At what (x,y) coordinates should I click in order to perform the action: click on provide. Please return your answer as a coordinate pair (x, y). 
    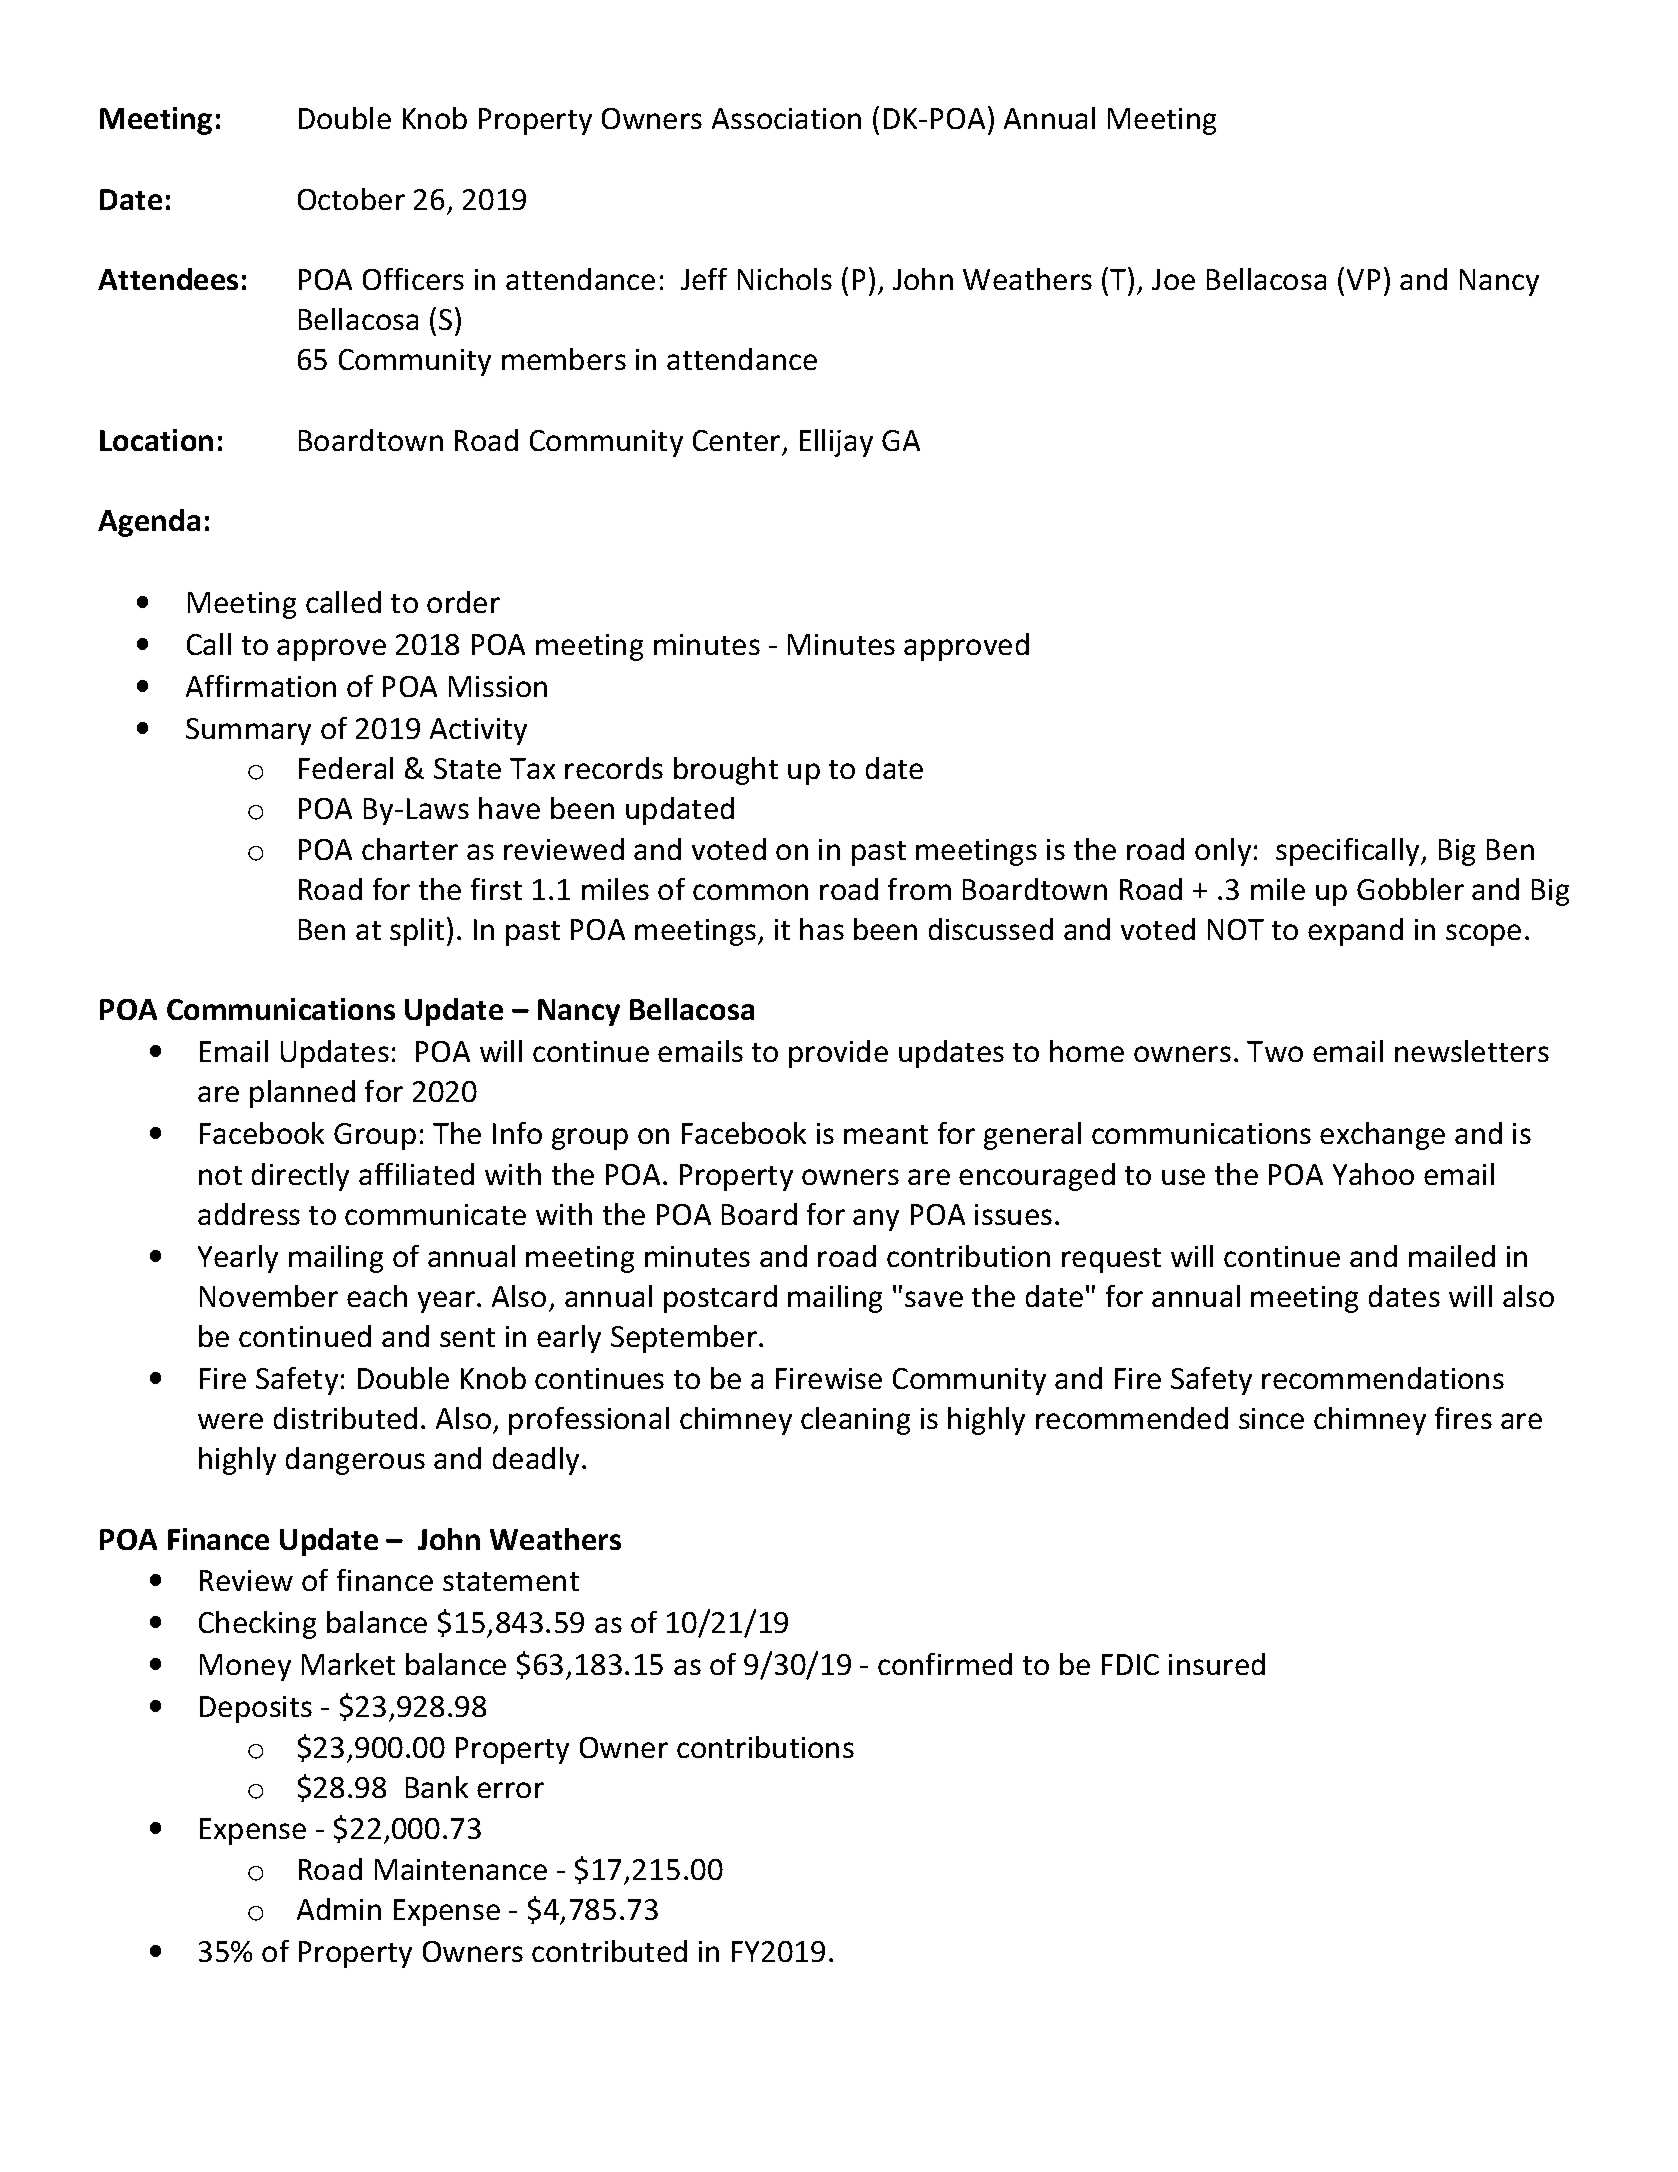
    Looking at the image, I should click on (838, 1054).
